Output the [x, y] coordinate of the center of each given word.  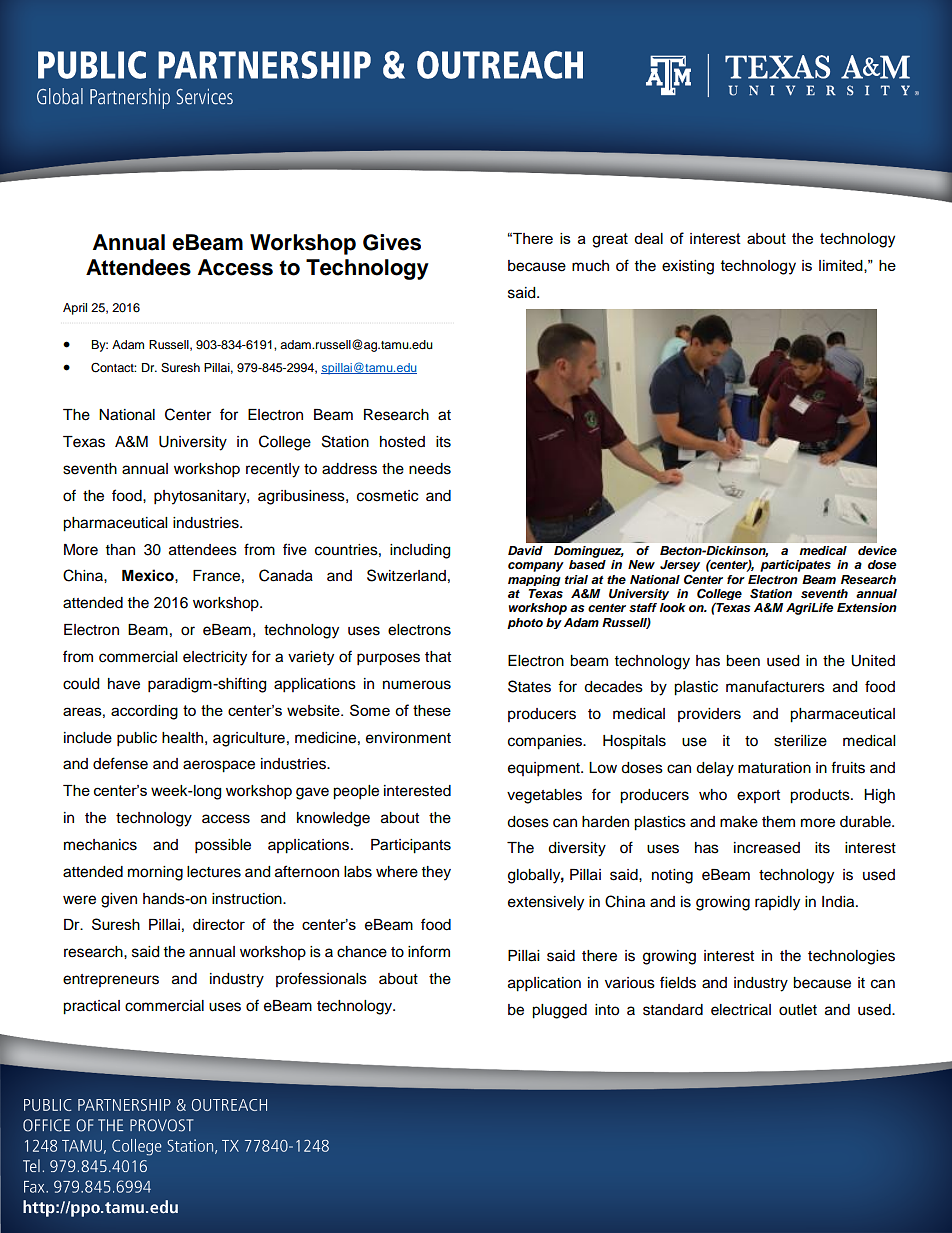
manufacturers [775, 686]
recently [273, 470]
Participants [411, 846]
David [525, 550]
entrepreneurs [111, 980]
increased [767, 848]
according [144, 712]
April [75, 309]
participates [795, 566]
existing [688, 267]
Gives [392, 242]
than [120, 549]
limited [842, 266]
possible [223, 846]
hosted [402, 442]
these [432, 710]
